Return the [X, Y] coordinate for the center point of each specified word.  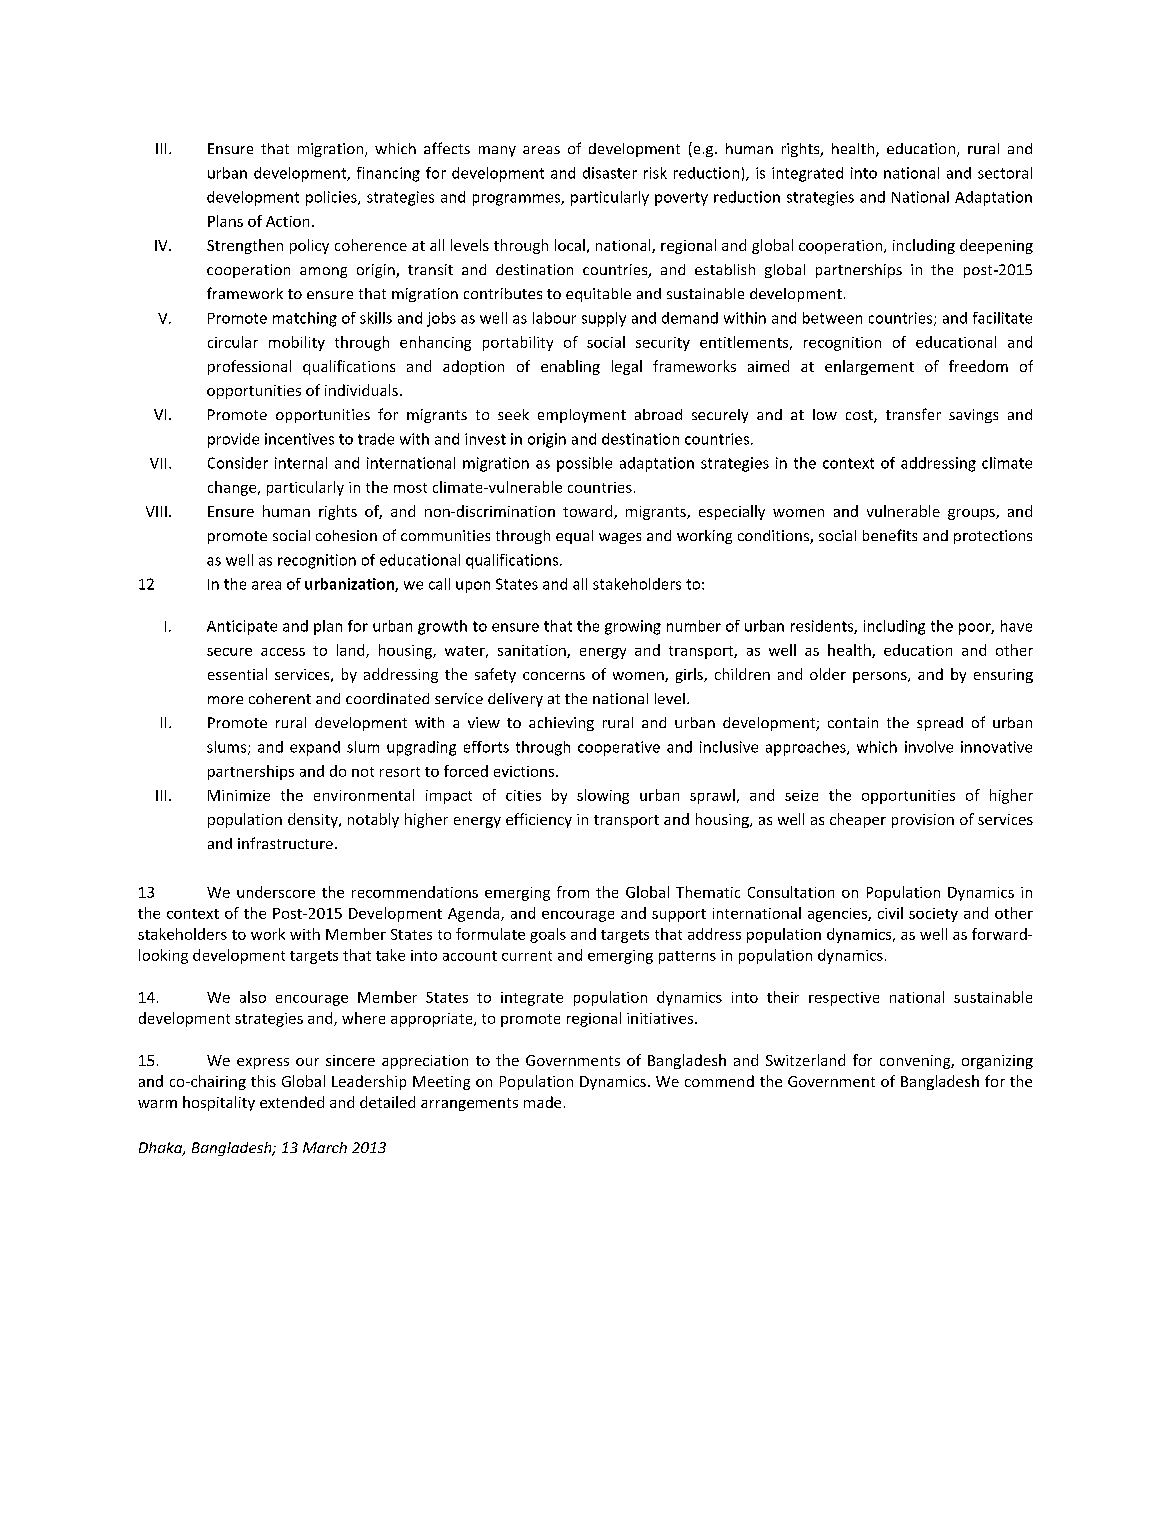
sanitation [533, 651]
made [542, 1102]
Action [287, 221]
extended [292, 1102]
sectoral [1005, 173]
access [283, 652]
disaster [610, 173]
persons [881, 677]
